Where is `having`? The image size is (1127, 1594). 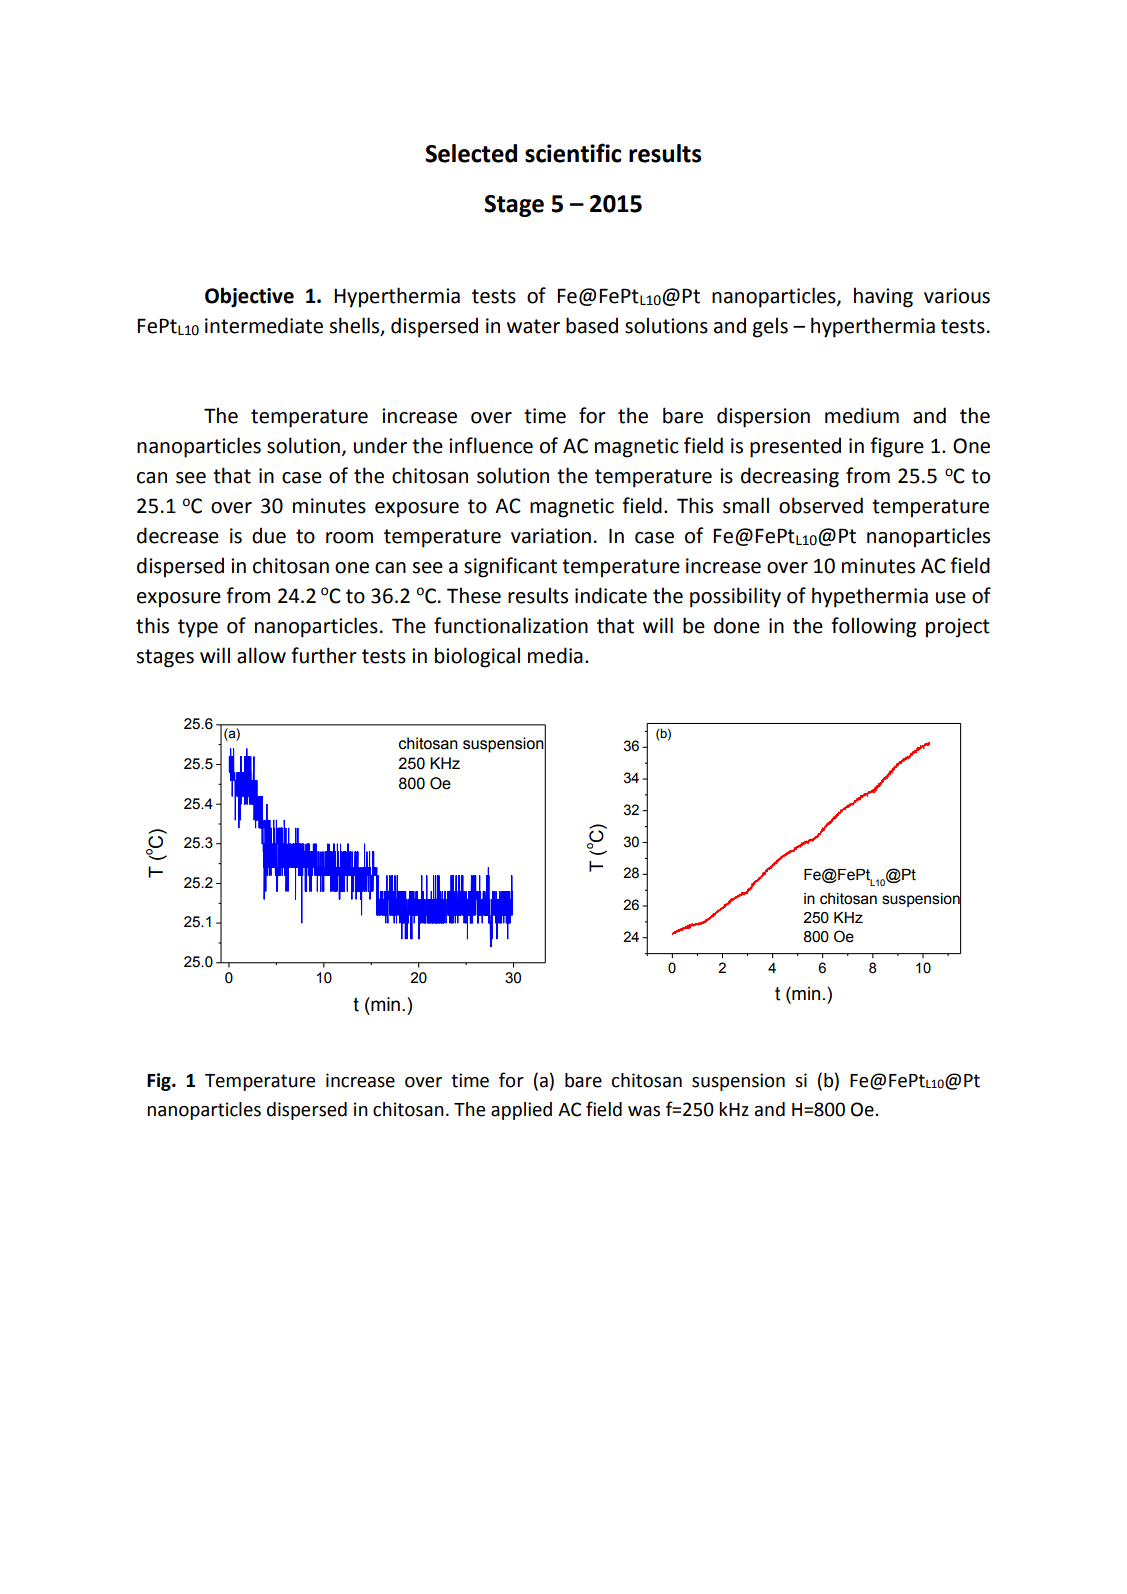
having is located at coordinates (883, 297).
